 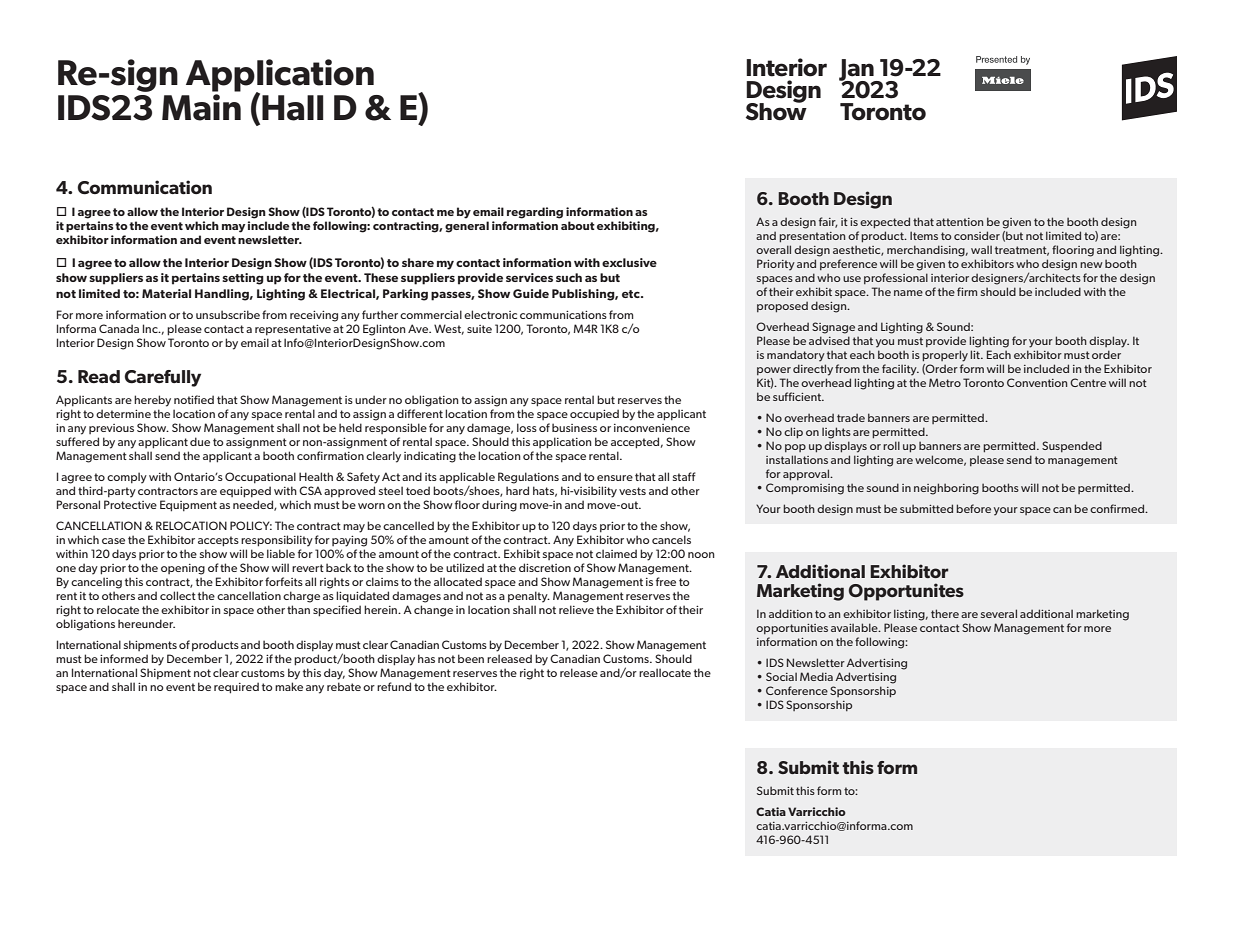 I want to click on neighboring, so click(x=946, y=489).
